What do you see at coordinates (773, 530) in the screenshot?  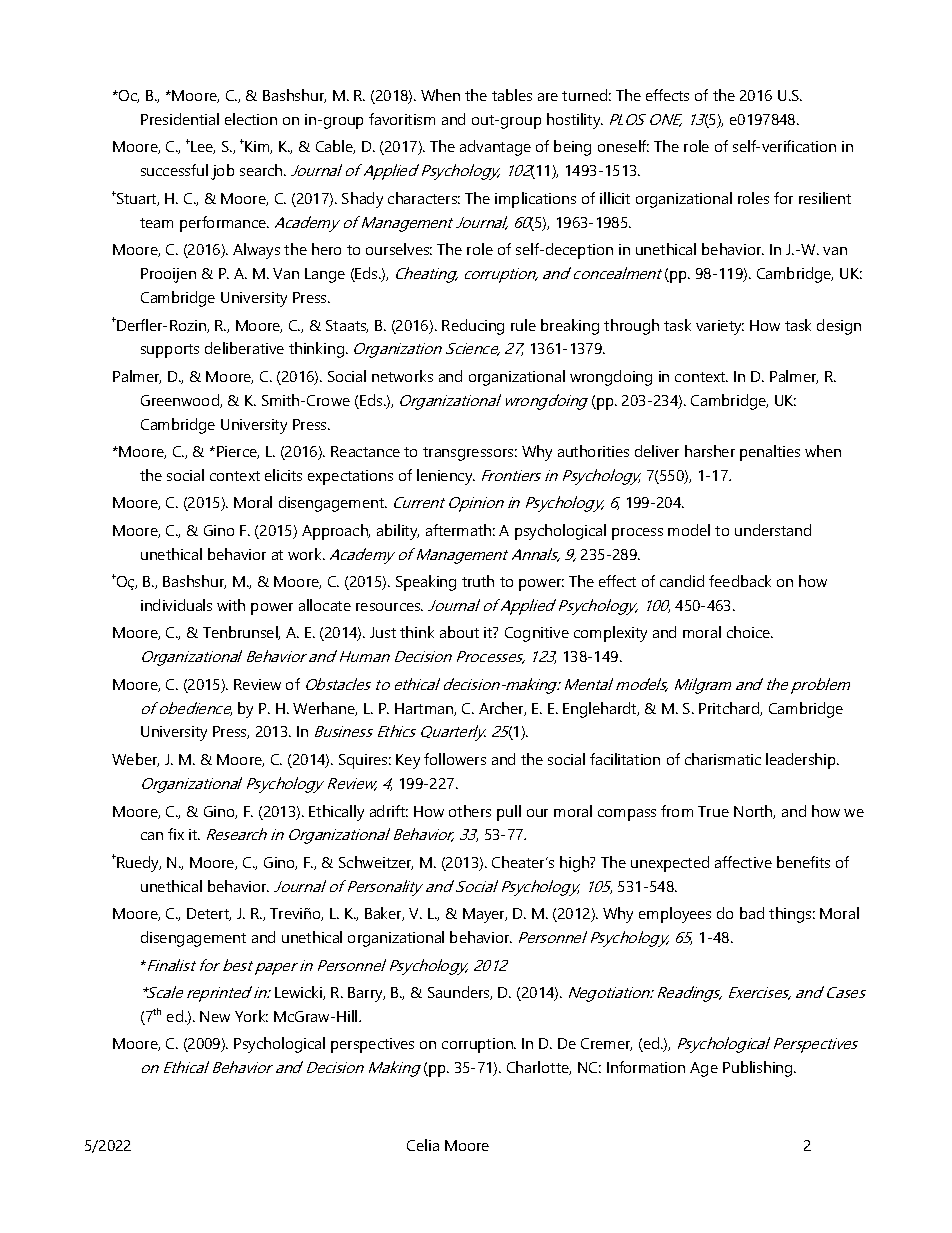 I see `understand` at bounding box center [773, 530].
